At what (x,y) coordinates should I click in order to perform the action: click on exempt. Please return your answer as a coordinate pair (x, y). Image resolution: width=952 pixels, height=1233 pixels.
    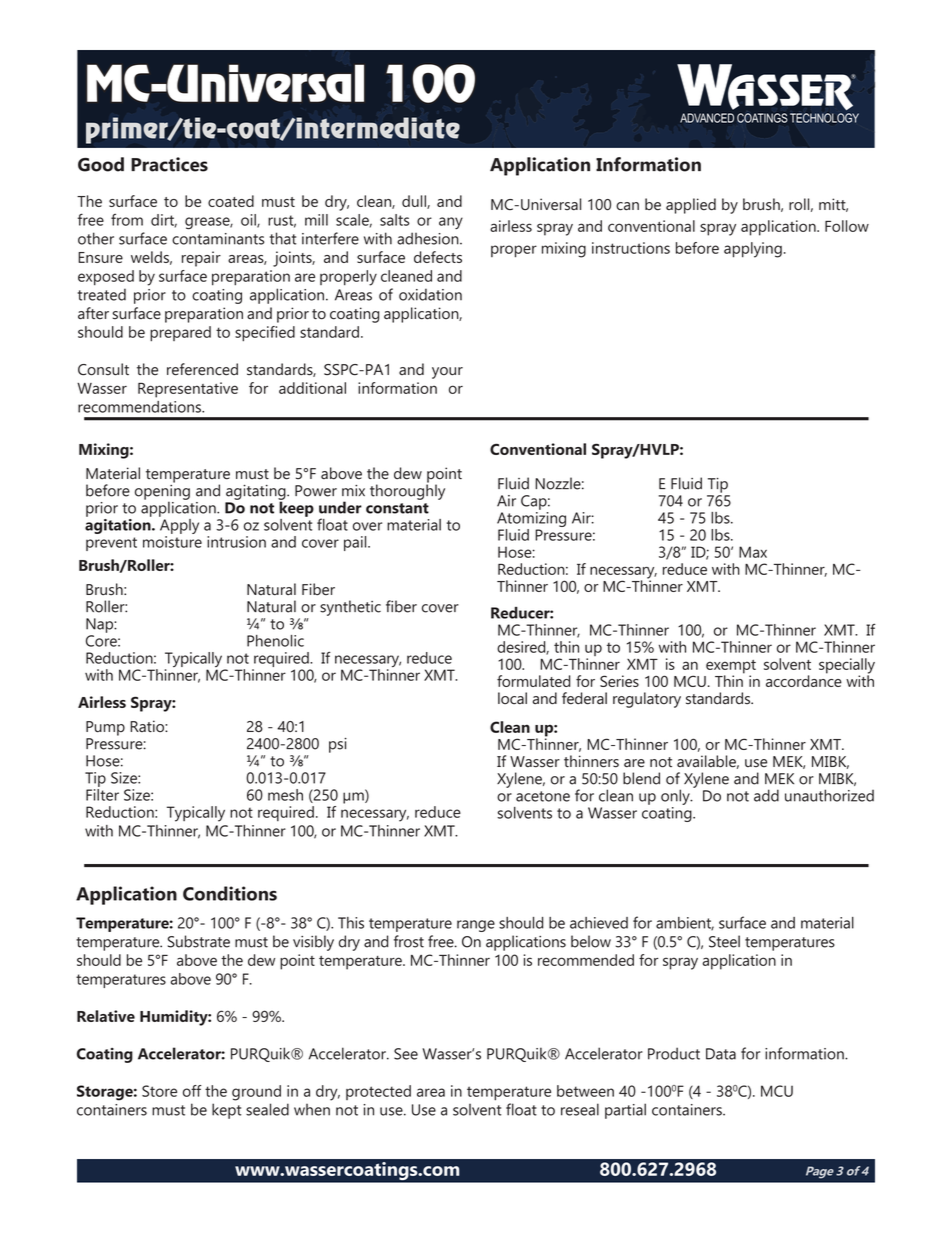
    Looking at the image, I should click on (731, 668).
